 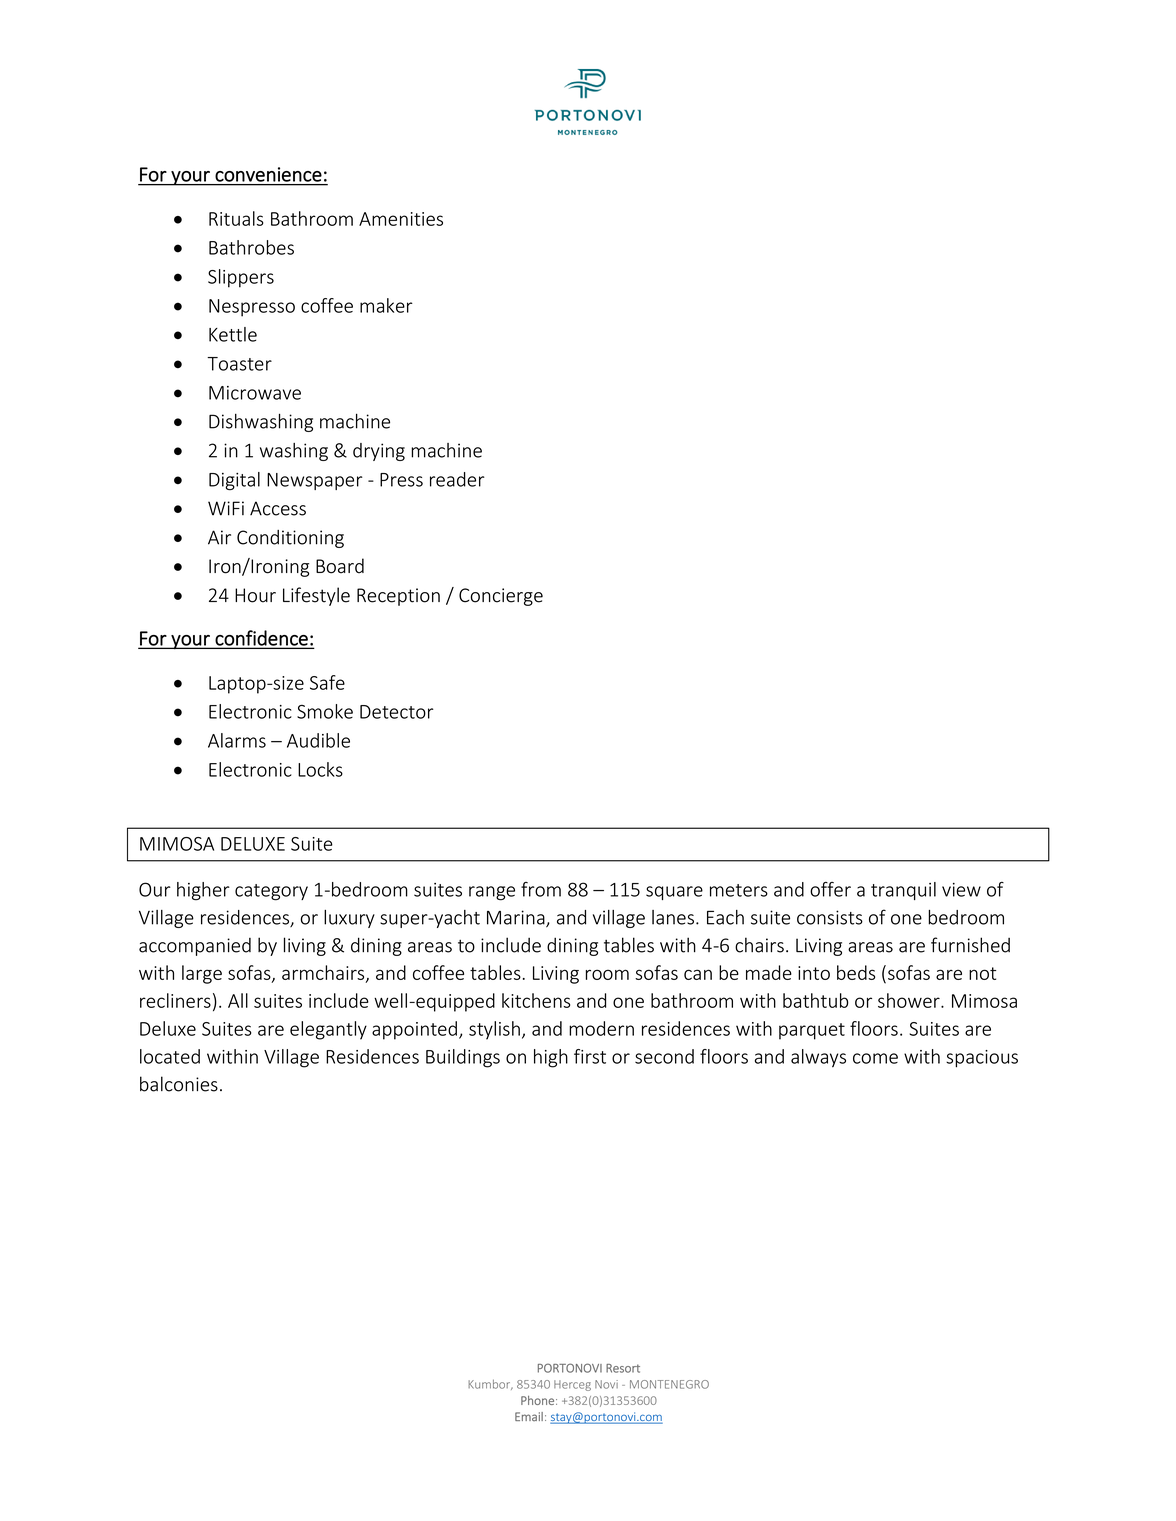 I want to click on come, so click(x=875, y=1058).
